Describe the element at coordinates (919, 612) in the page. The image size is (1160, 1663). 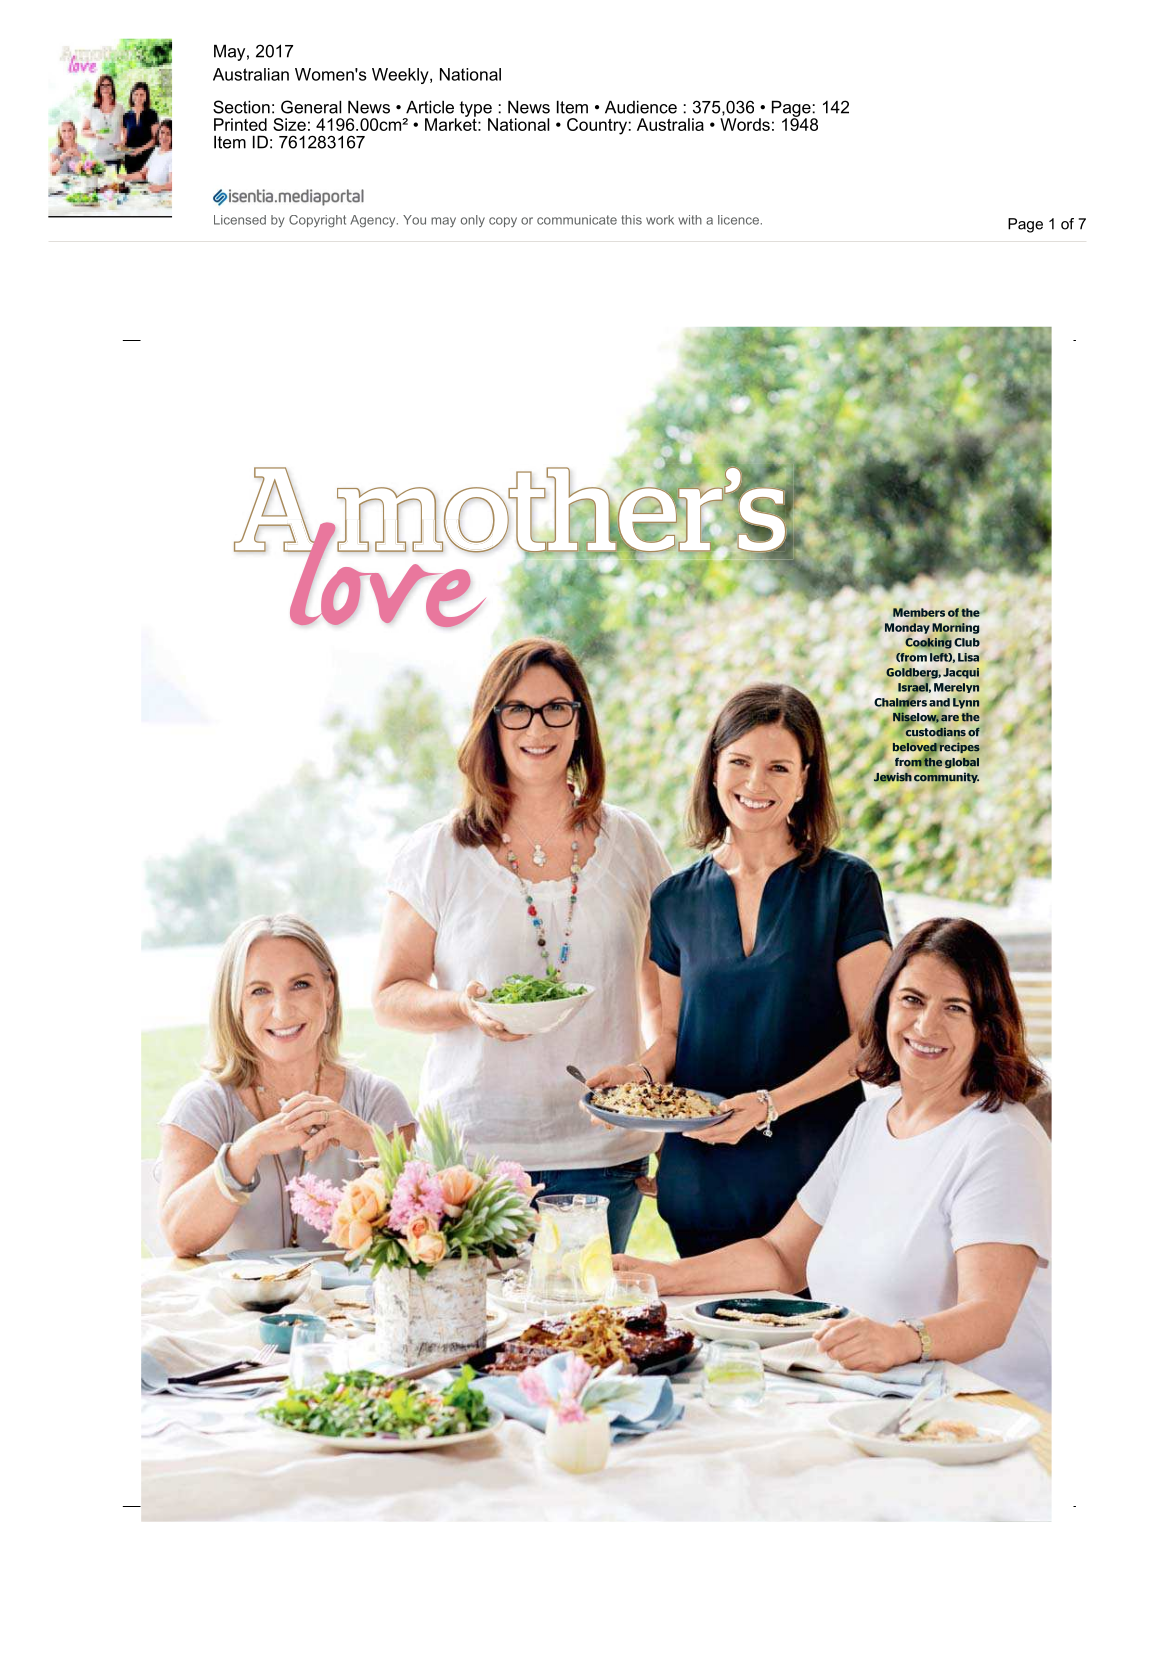
I see `Members` at that location.
